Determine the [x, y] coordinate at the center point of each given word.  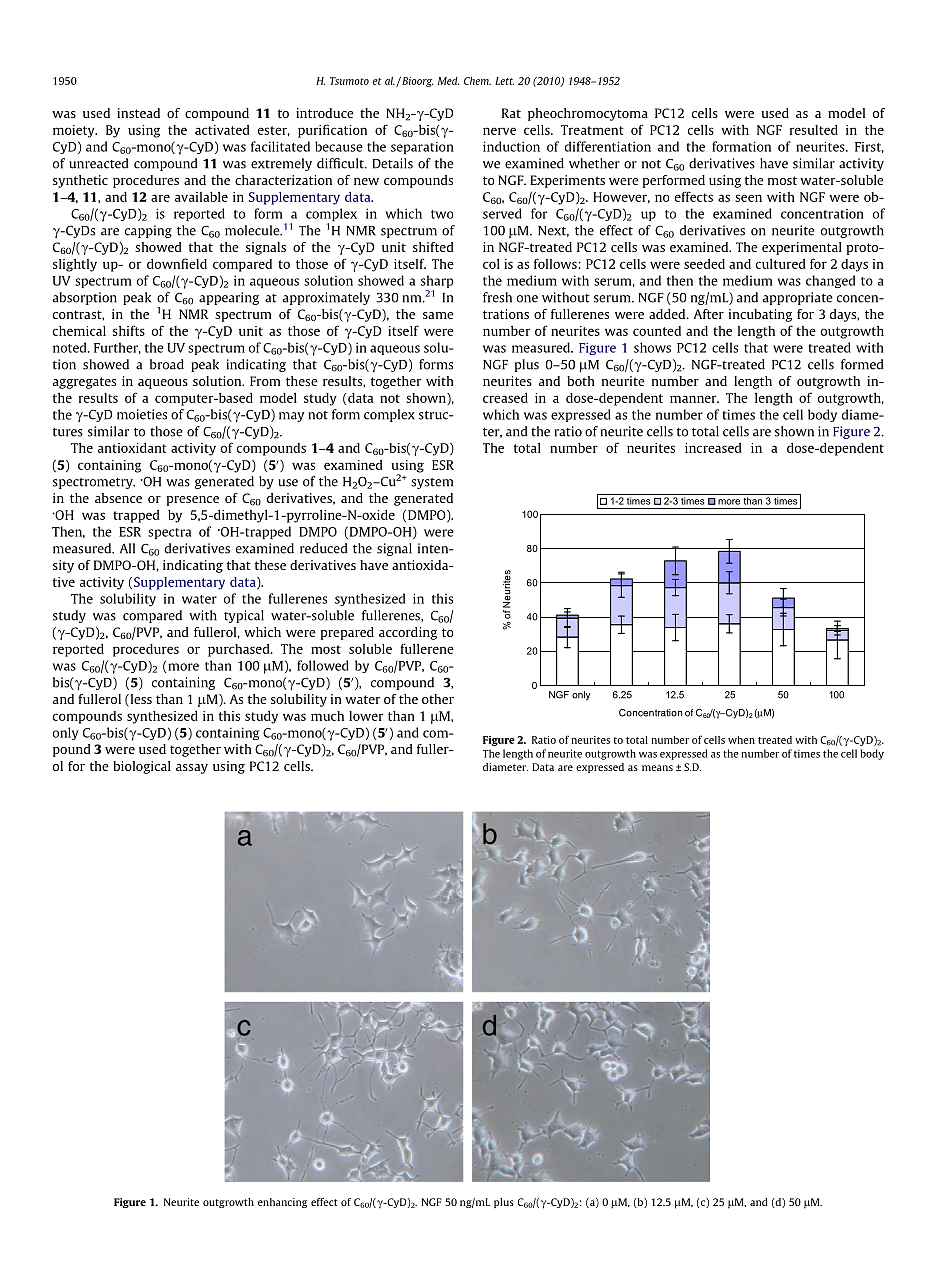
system [432, 483]
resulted [814, 130]
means [657, 768]
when [741, 740]
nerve [499, 131]
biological [142, 767]
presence [193, 501]
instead [138, 113]
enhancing [282, 1203]
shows [652, 347]
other [438, 699]
